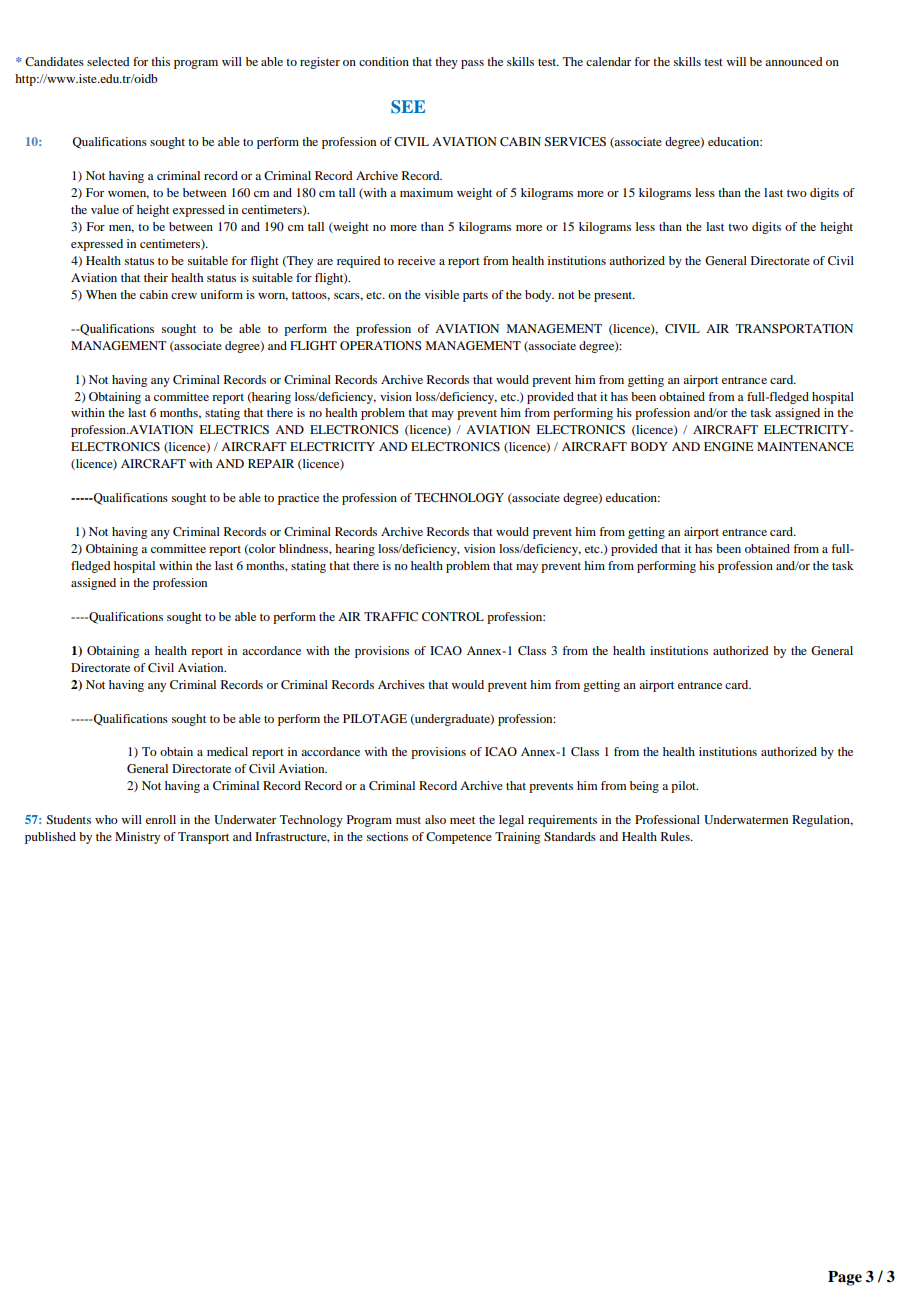 This screenshot has width=924, height=1307. Describe the element at coordinates (160, 61) in the screenshot. I see `this` at that location.
